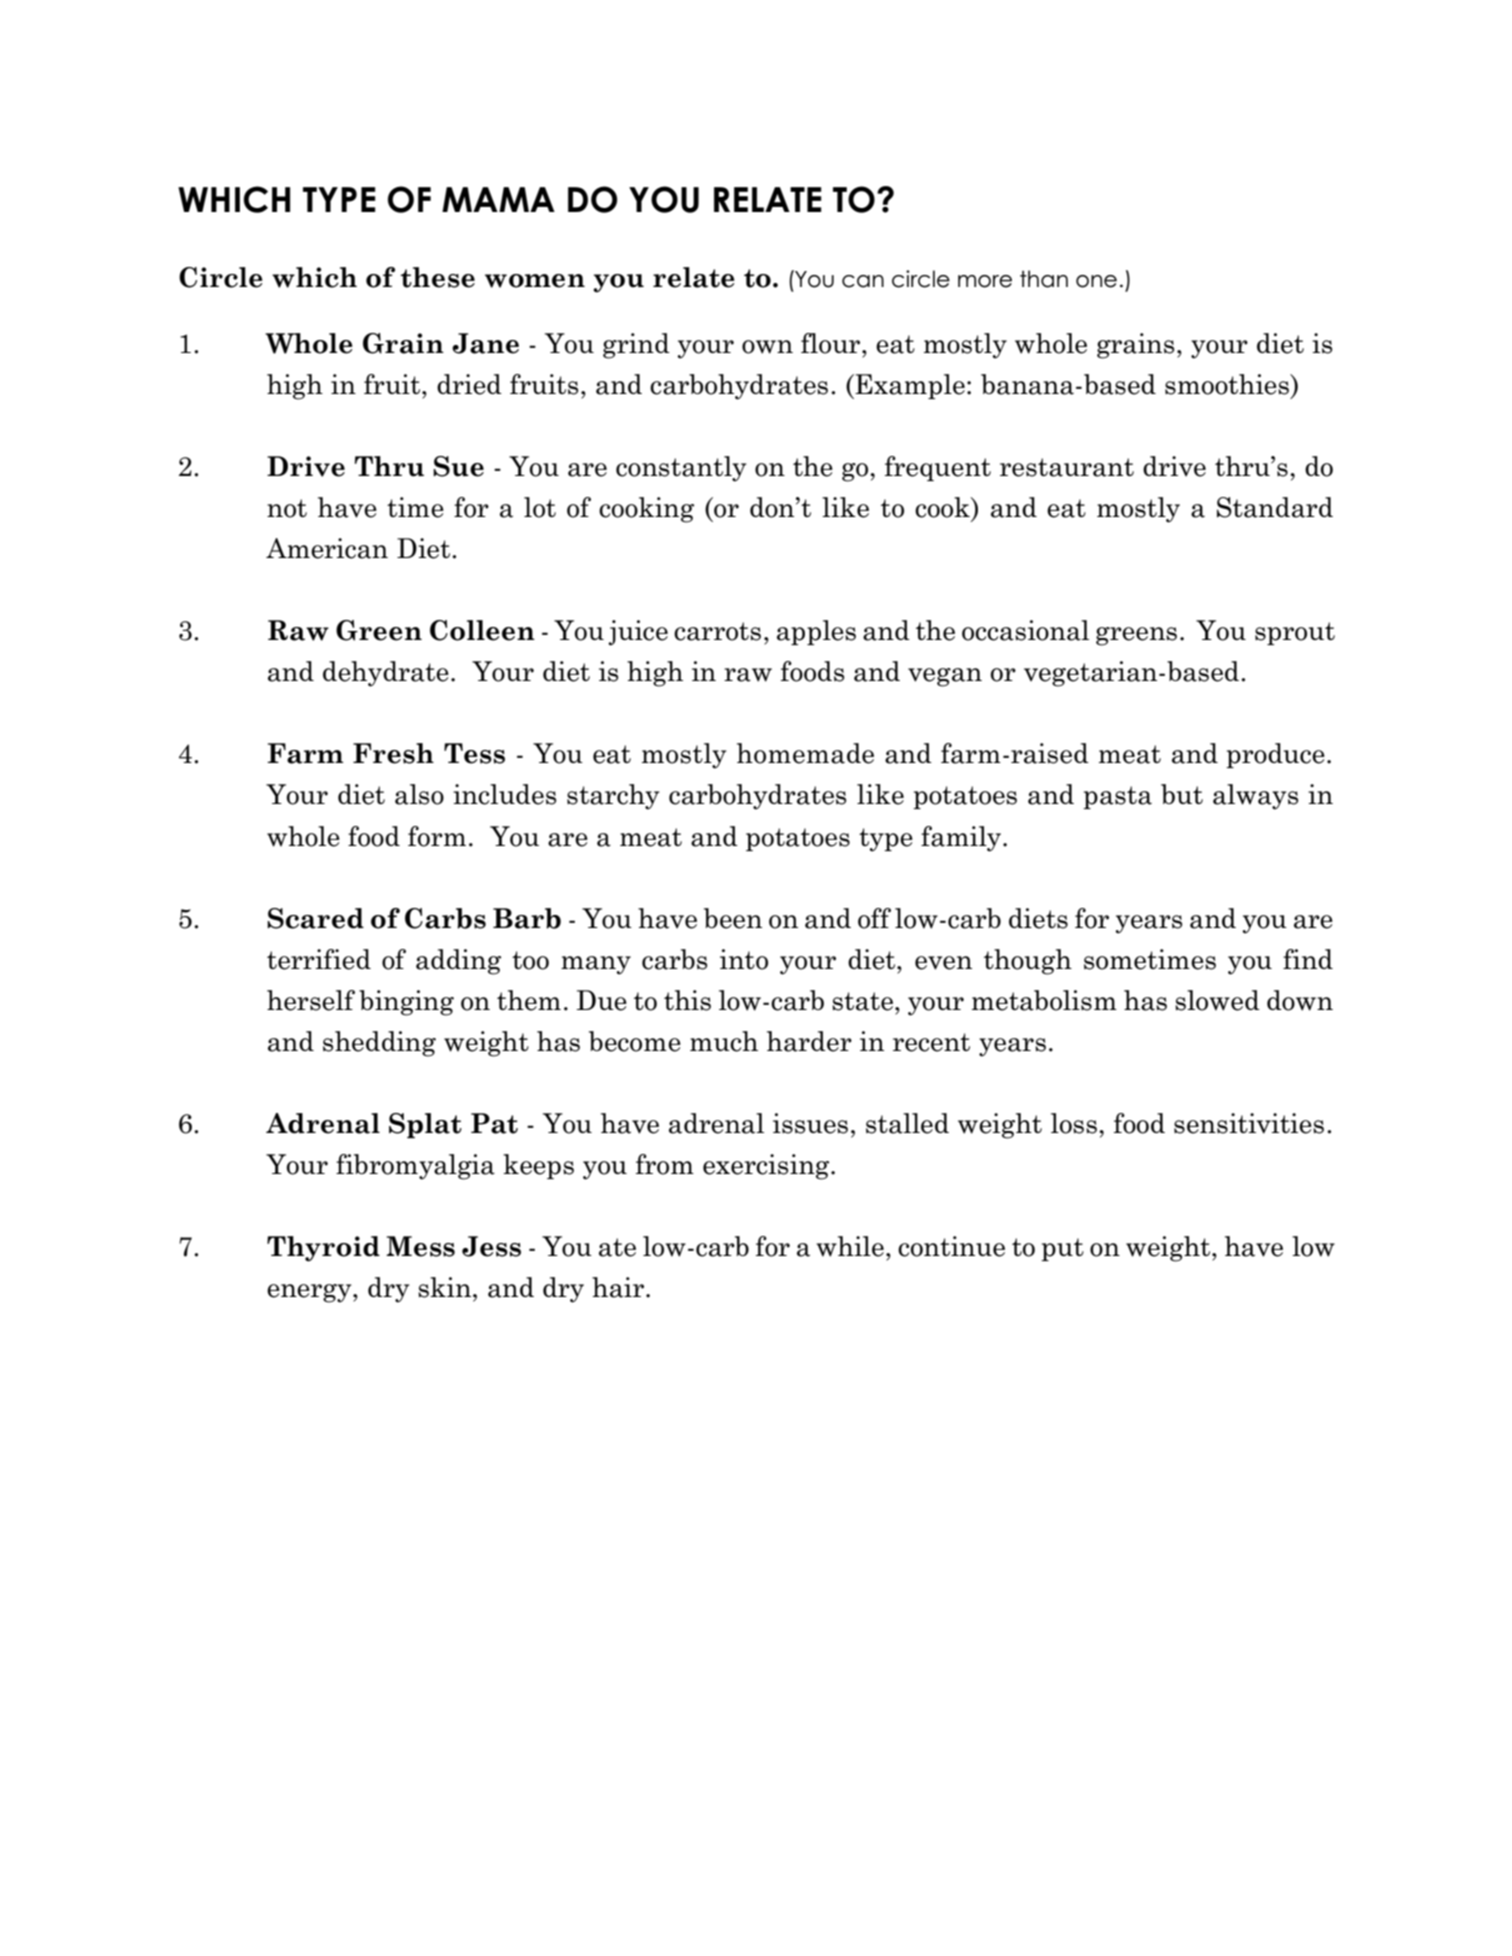 This page has width=1512, height=1956. I want to click on while, so click(850, 1246).
